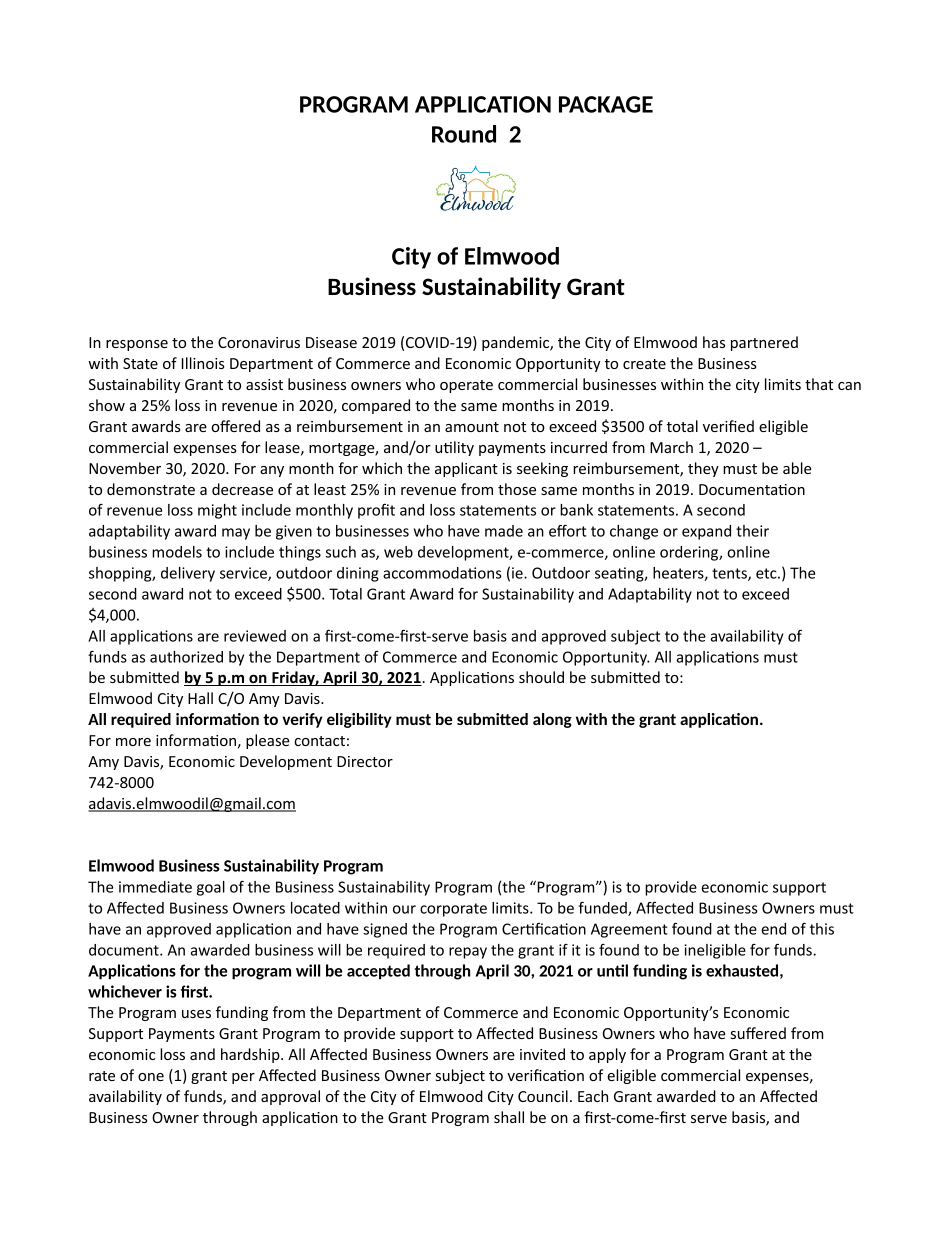 This screenshot has width=952, height=1233. I want to click on PACKAGE, so click(606, 104).
